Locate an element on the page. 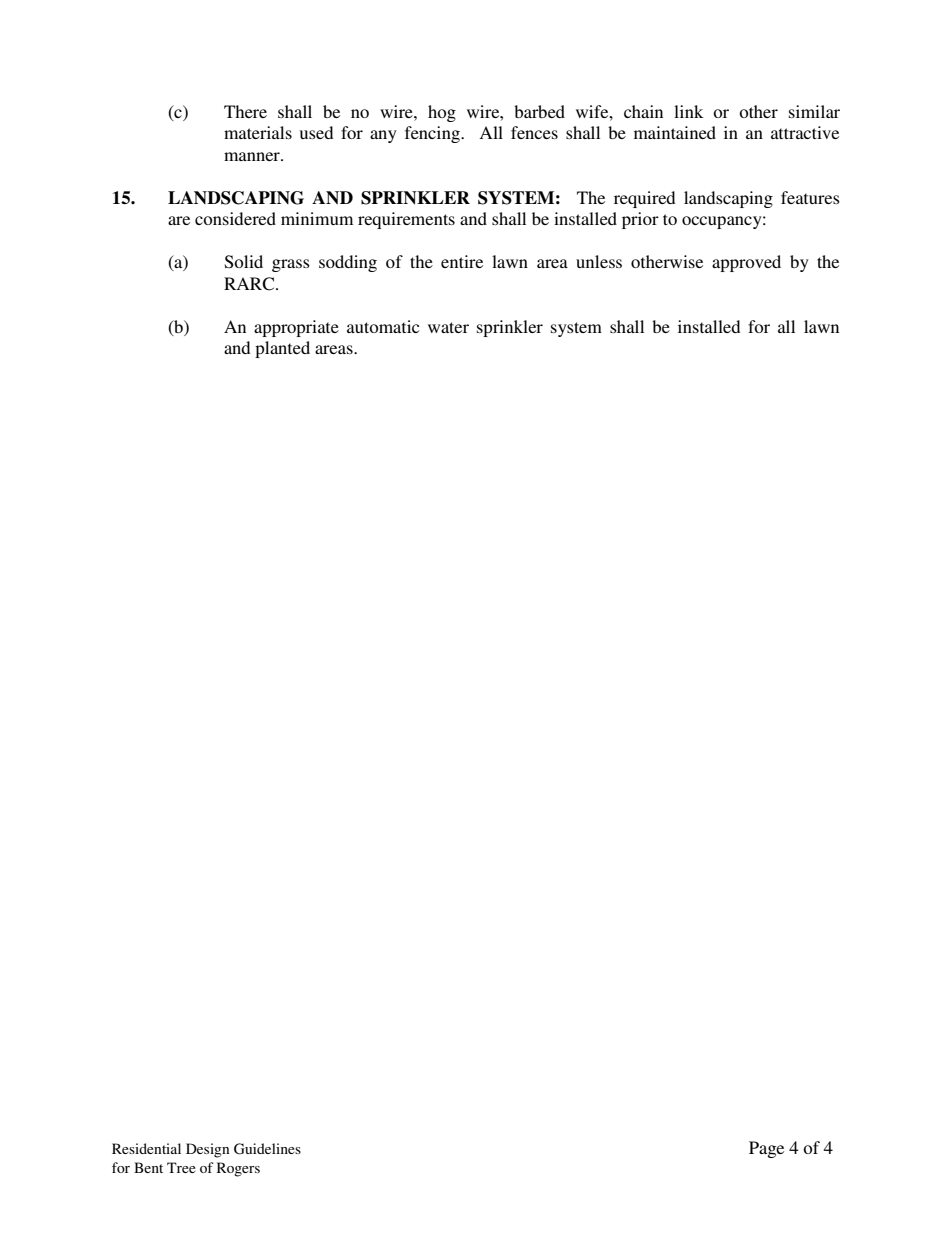  Design is located at coordinates (207, 1150).
